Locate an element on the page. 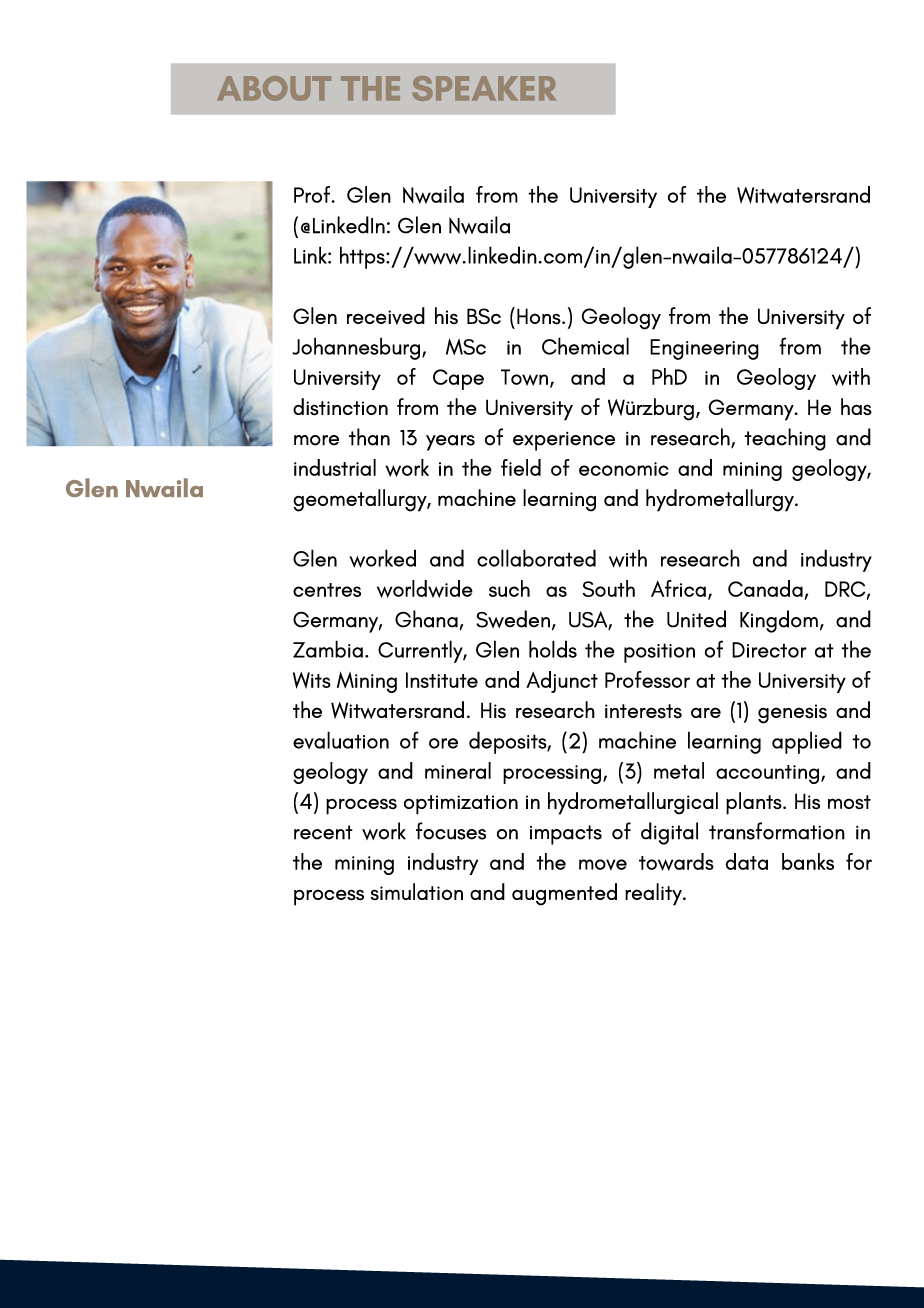 This page has width=924, height=1308. teaching is located at coordinates (785, 439).
